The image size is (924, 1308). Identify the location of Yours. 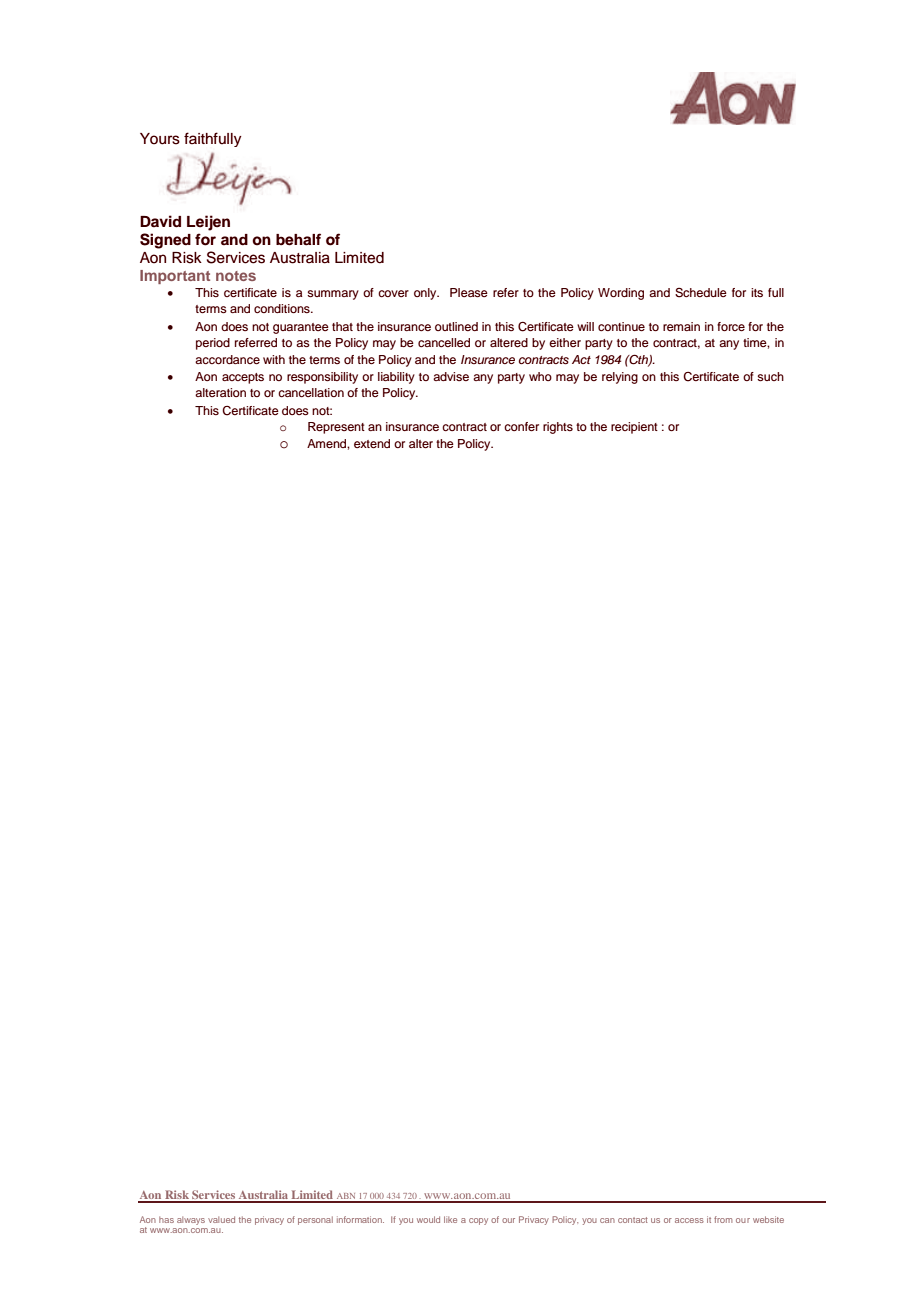
(160, 139).
